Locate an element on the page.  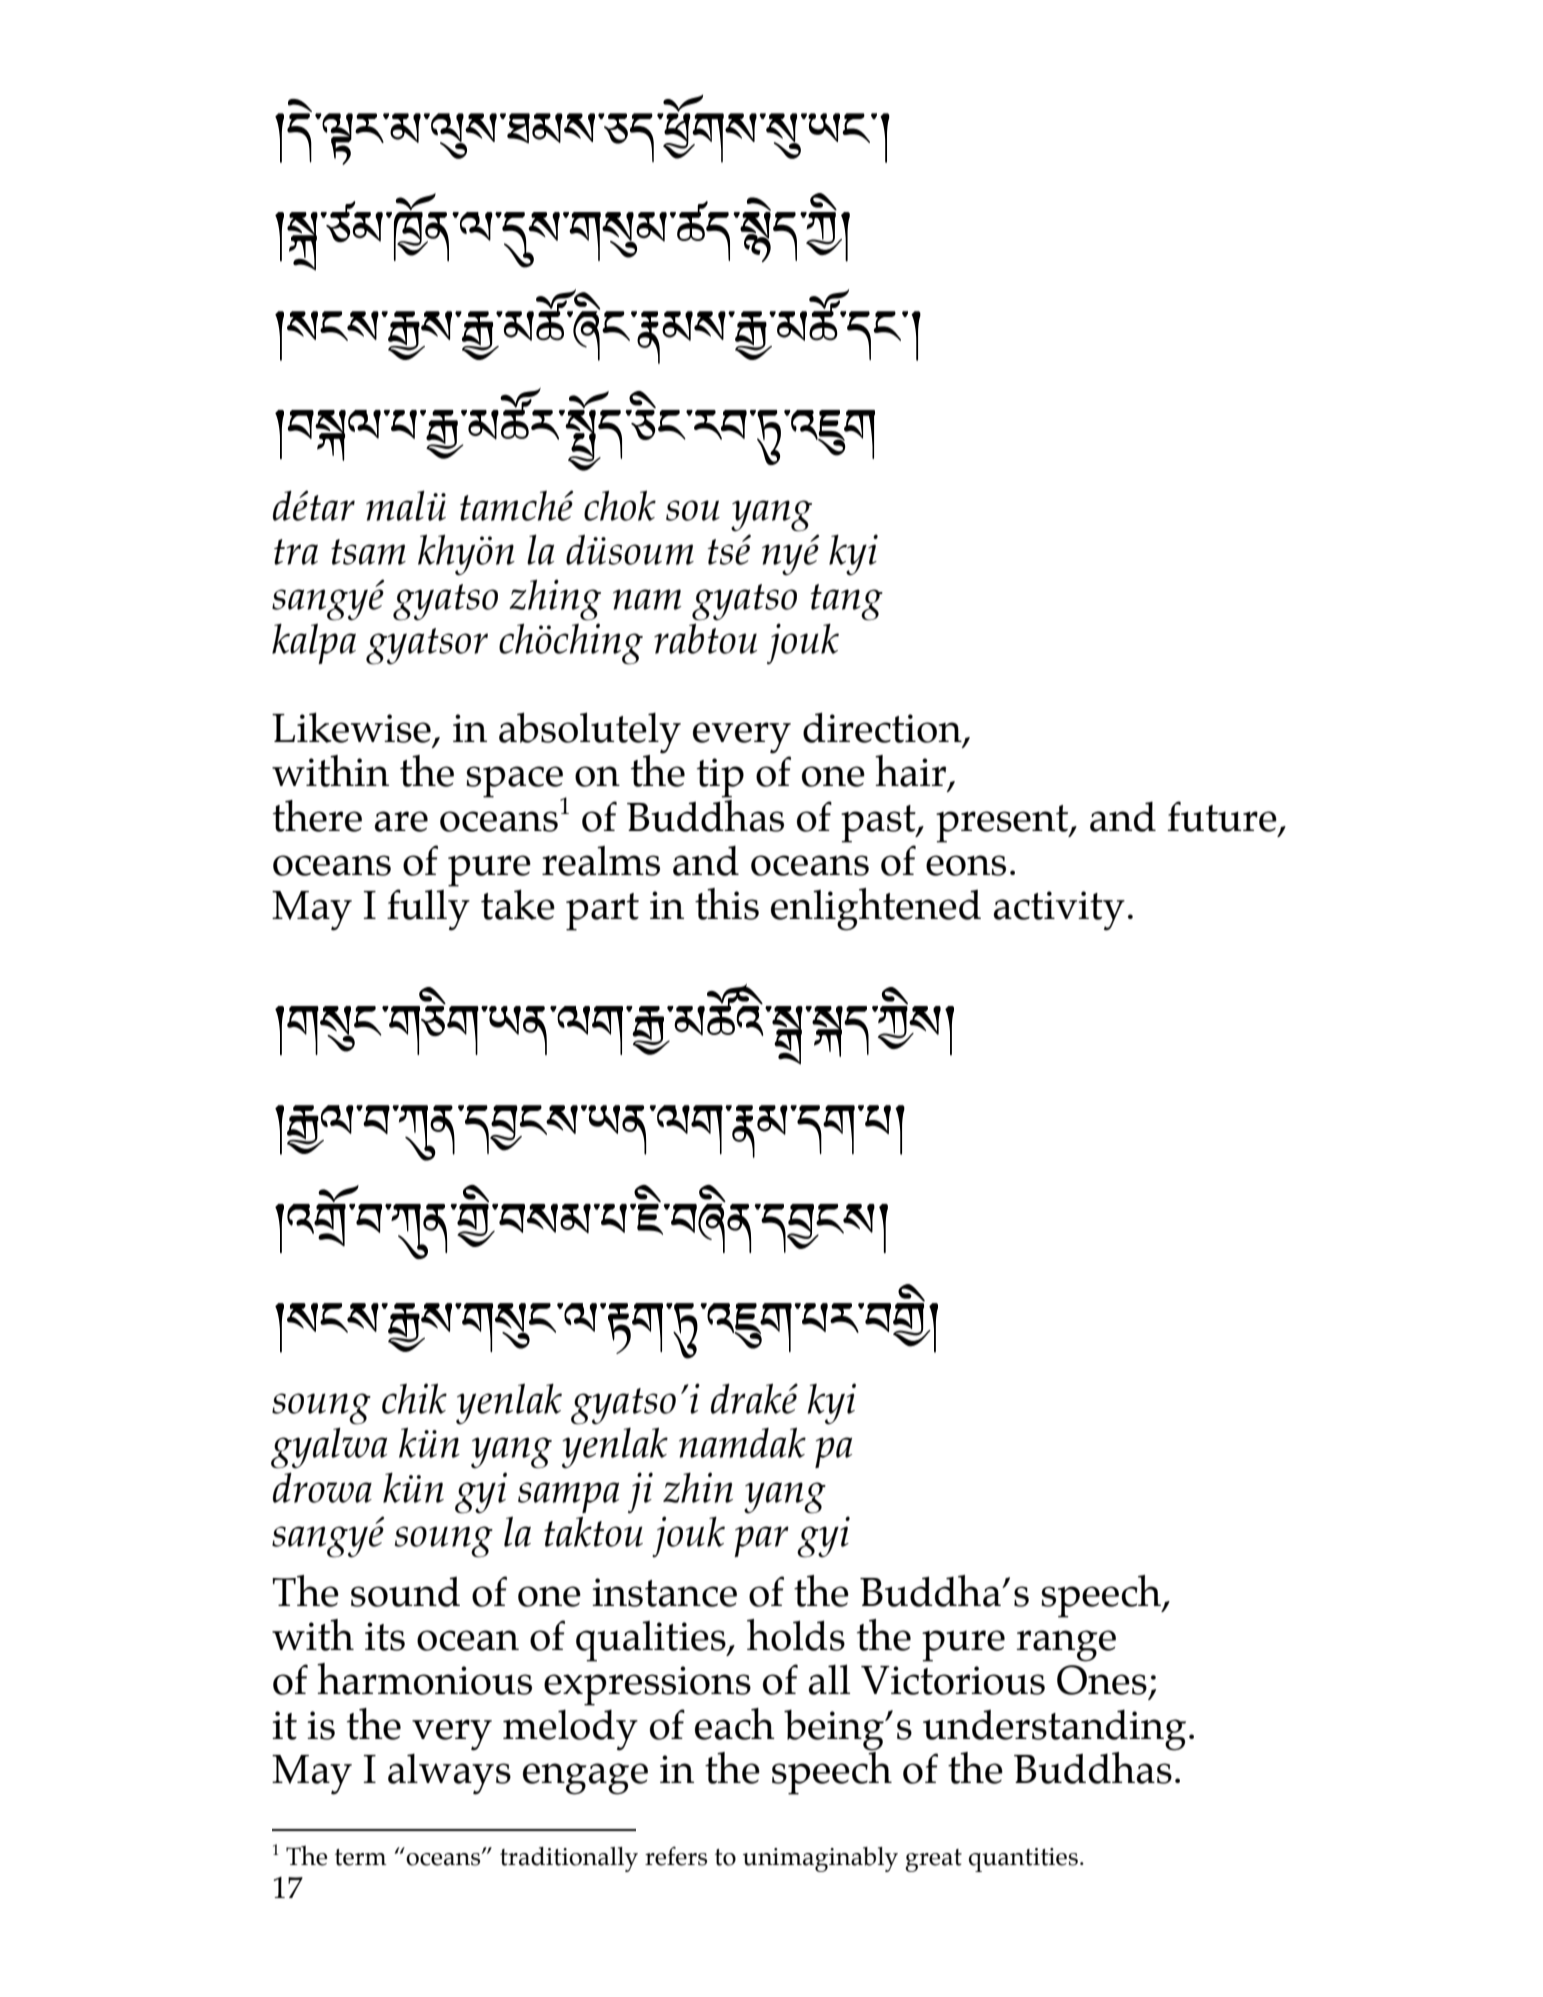
direction is located at coordinates (883, 728).
